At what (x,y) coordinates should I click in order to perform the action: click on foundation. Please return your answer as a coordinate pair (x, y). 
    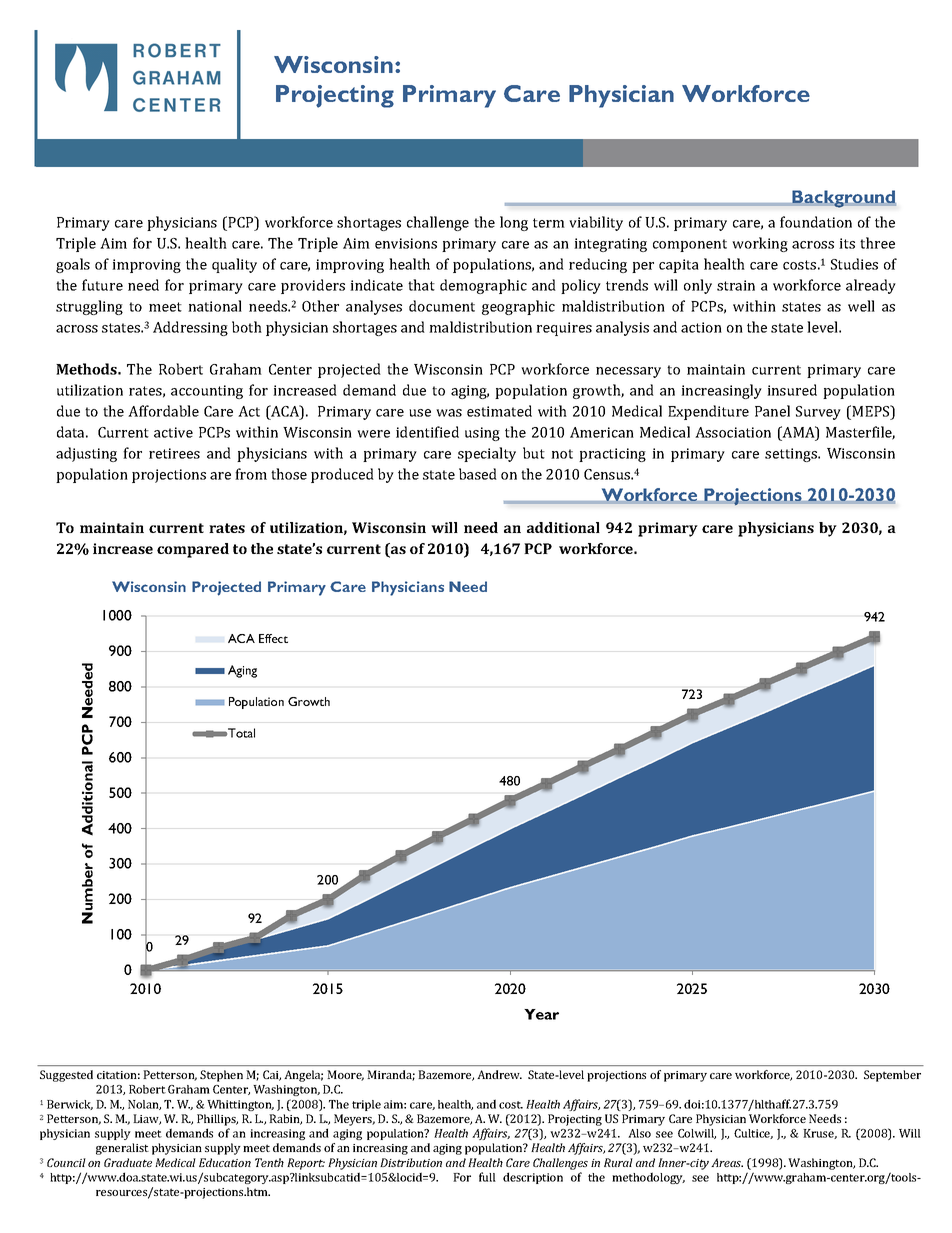
    Looking at the image, I should click on (816, 222).
